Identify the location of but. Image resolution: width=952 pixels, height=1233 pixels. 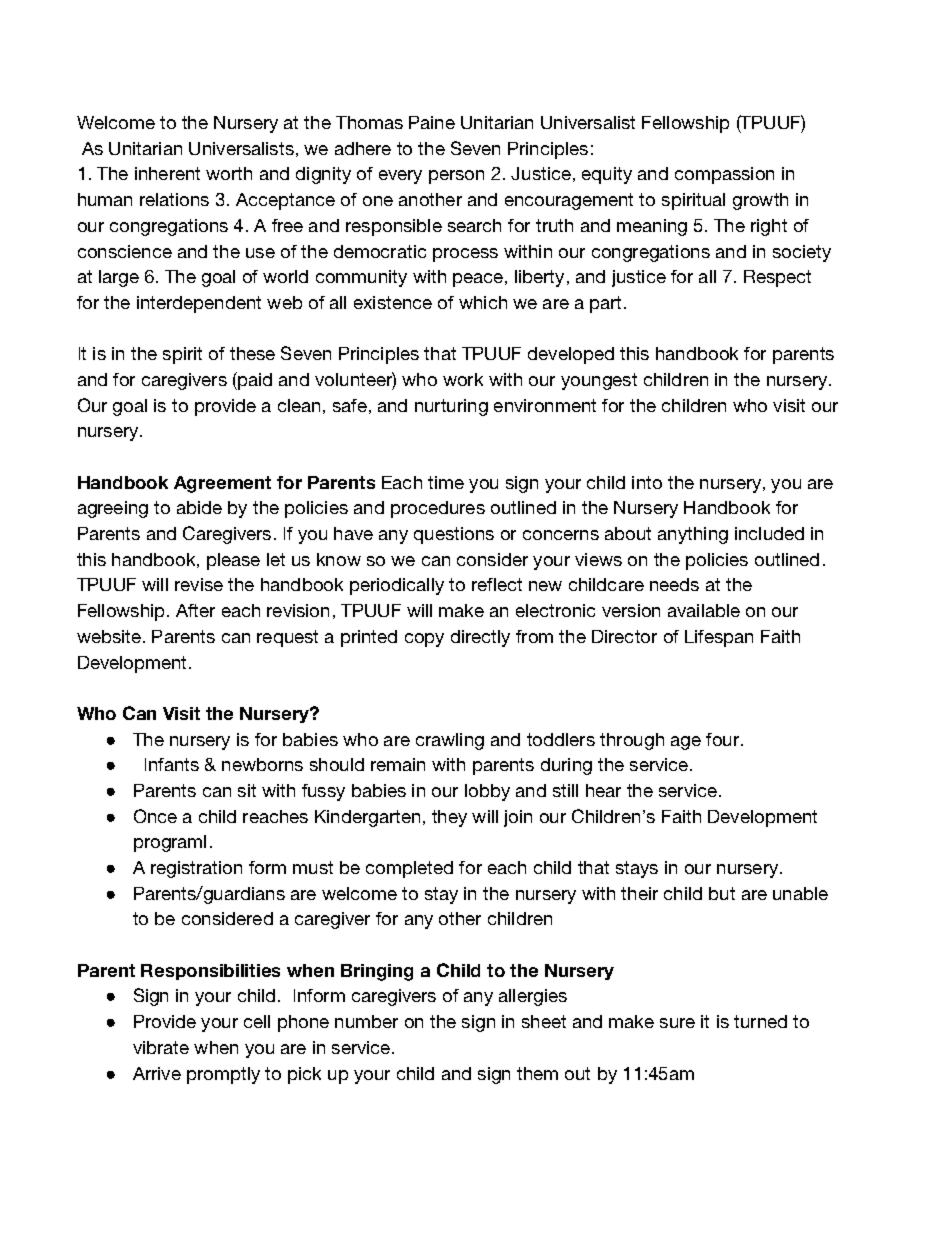
(722, 893).
